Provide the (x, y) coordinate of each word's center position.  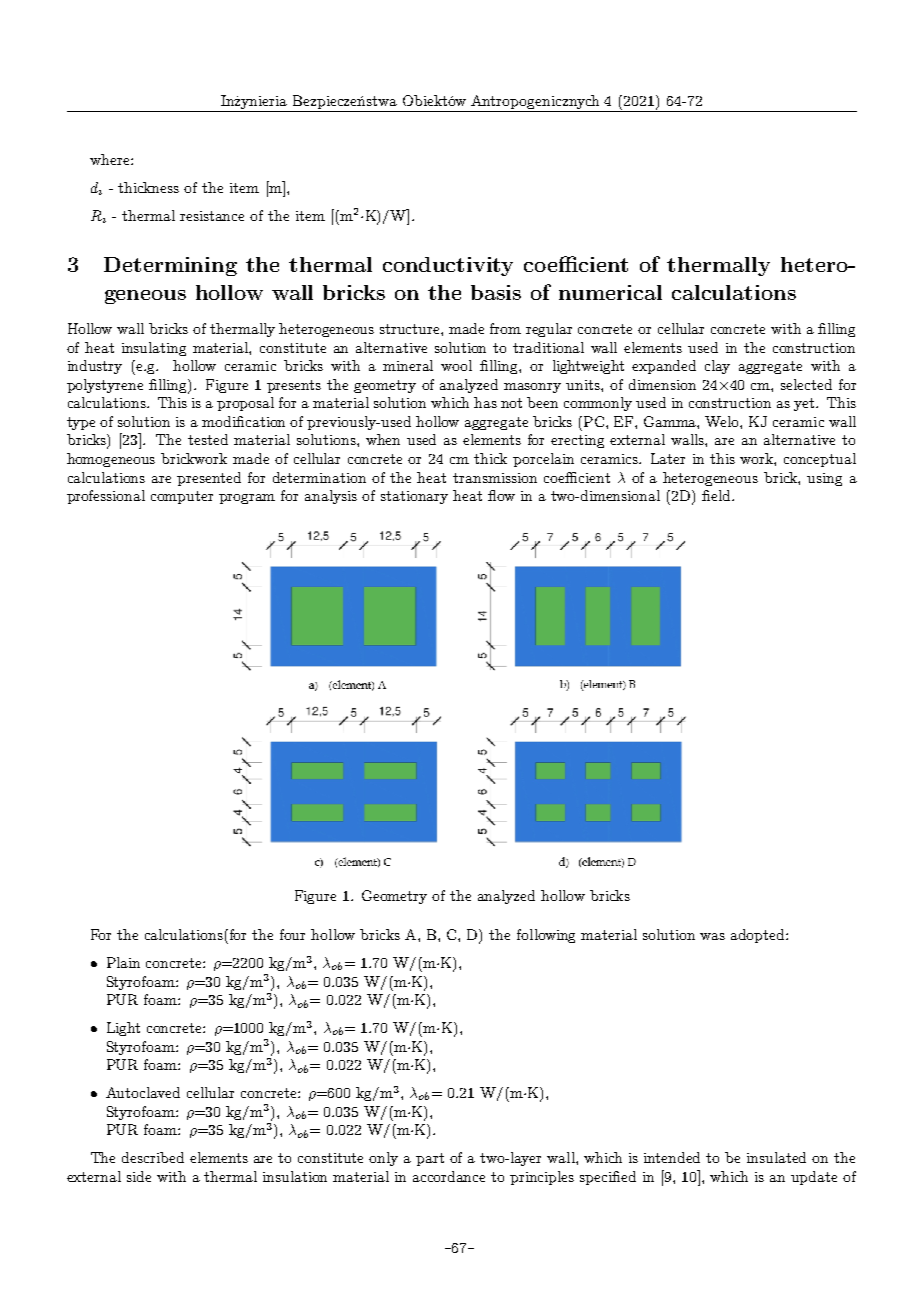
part (430, 1159)
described (153, 1157)
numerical (610, 292)
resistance (212, 216)
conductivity (448, 266)
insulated (776, 1157)
